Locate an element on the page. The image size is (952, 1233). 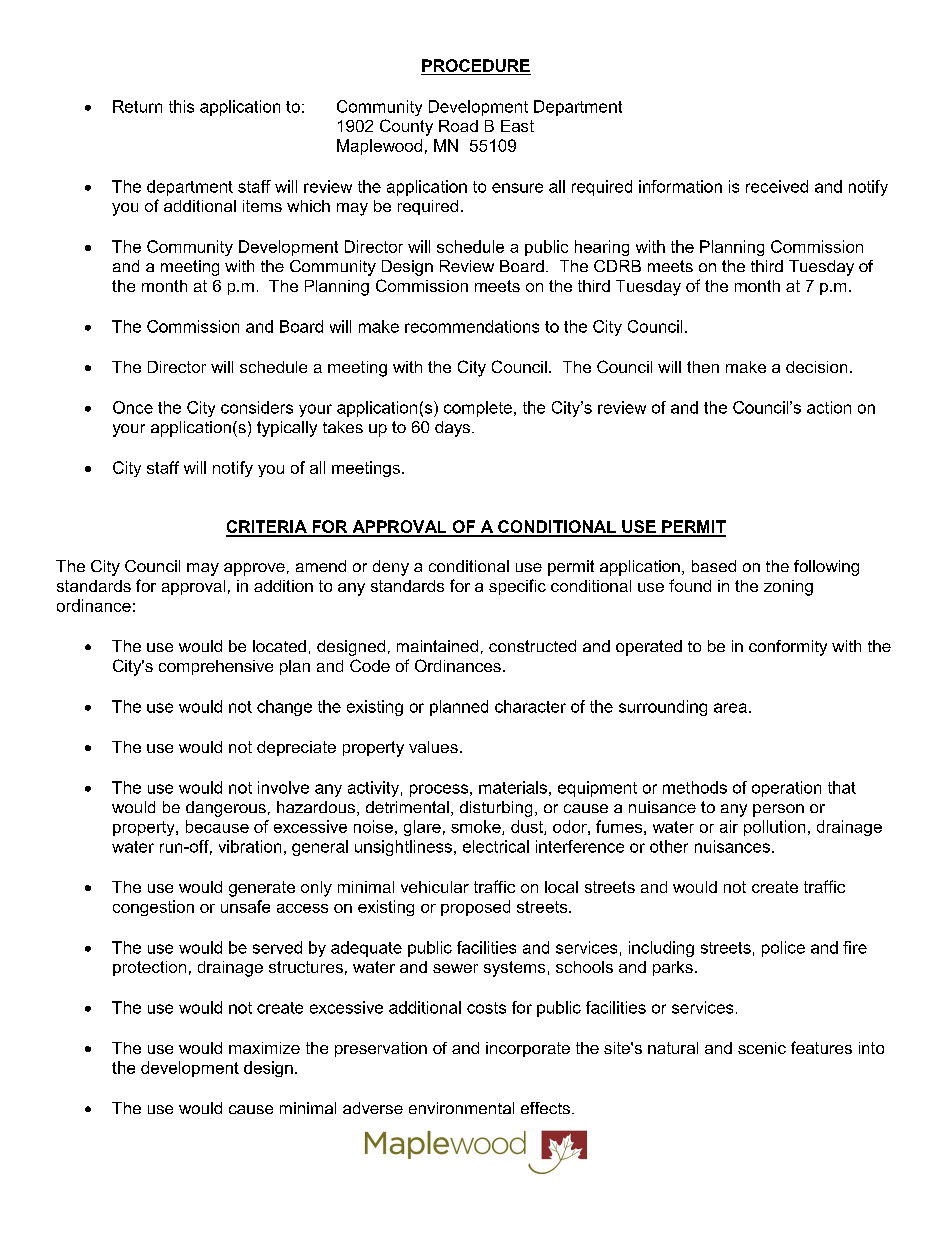
this is located at coordinates (181, 106).
